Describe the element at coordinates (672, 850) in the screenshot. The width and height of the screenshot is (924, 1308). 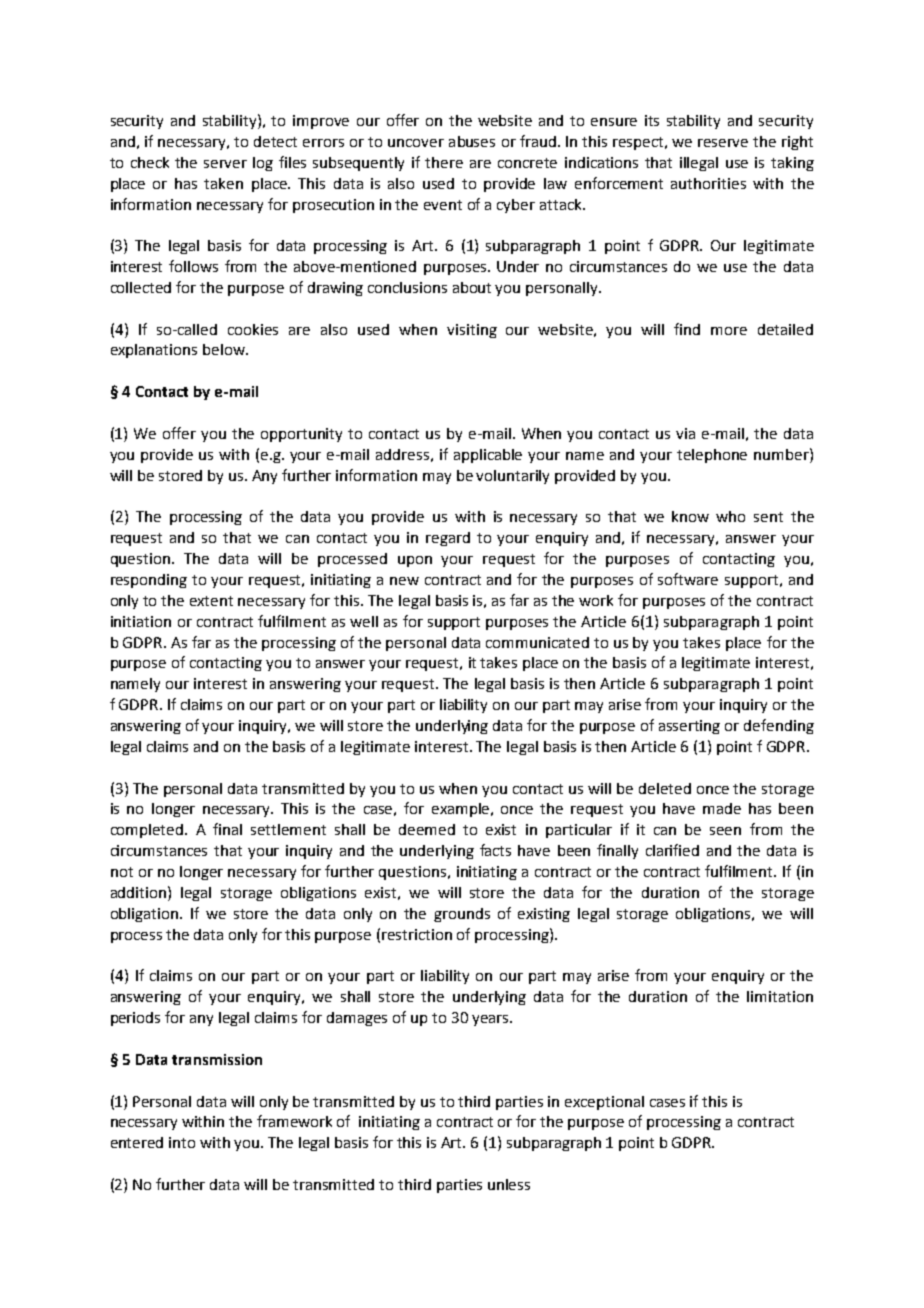
I see `clarified` at that location.
